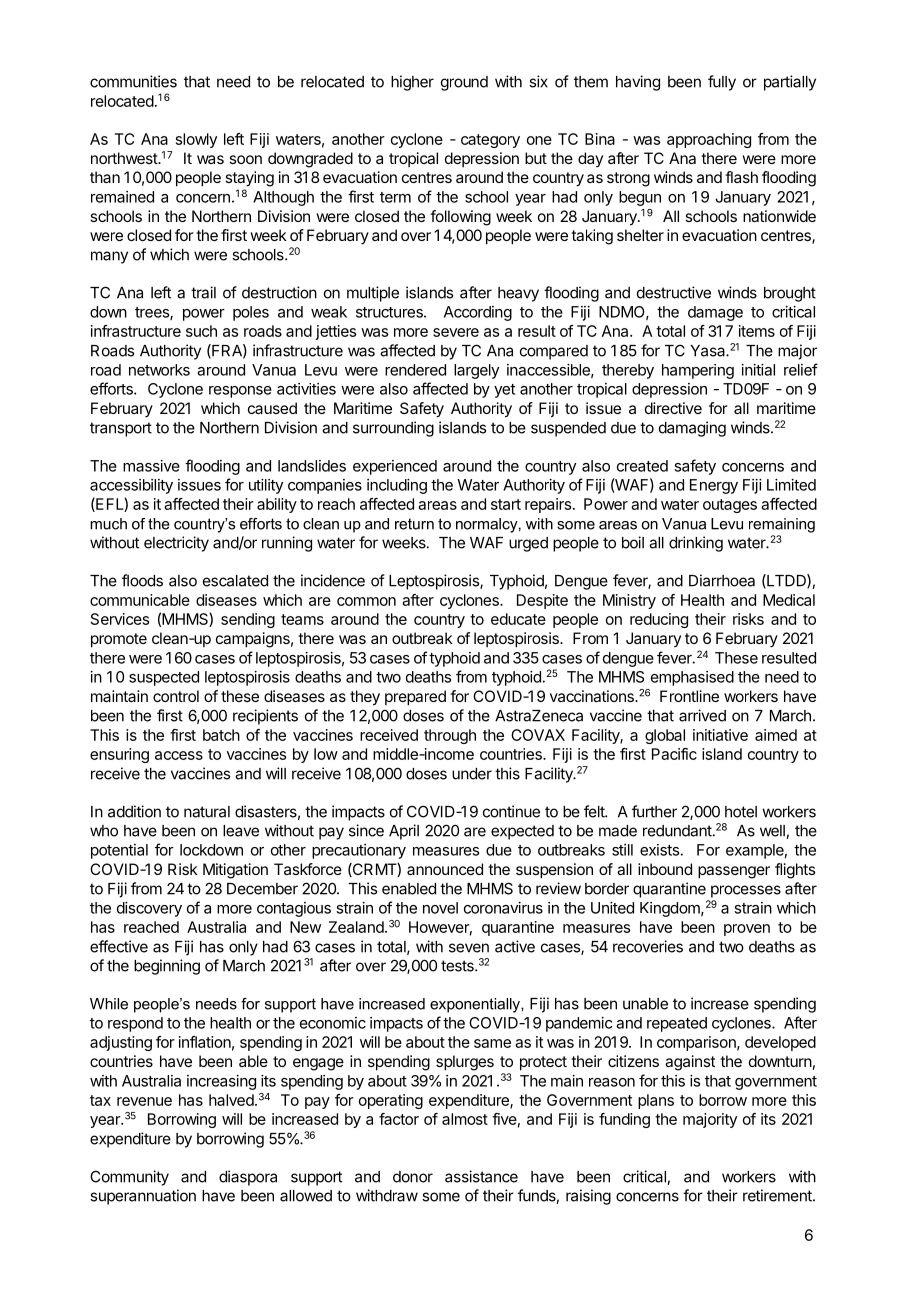 Image resolution: width=924 pixels, height=1308 pixels. What do you see at coordinates (709, 140) in the screenshot?
I see `approaching` at bounding box center [709, 140].
